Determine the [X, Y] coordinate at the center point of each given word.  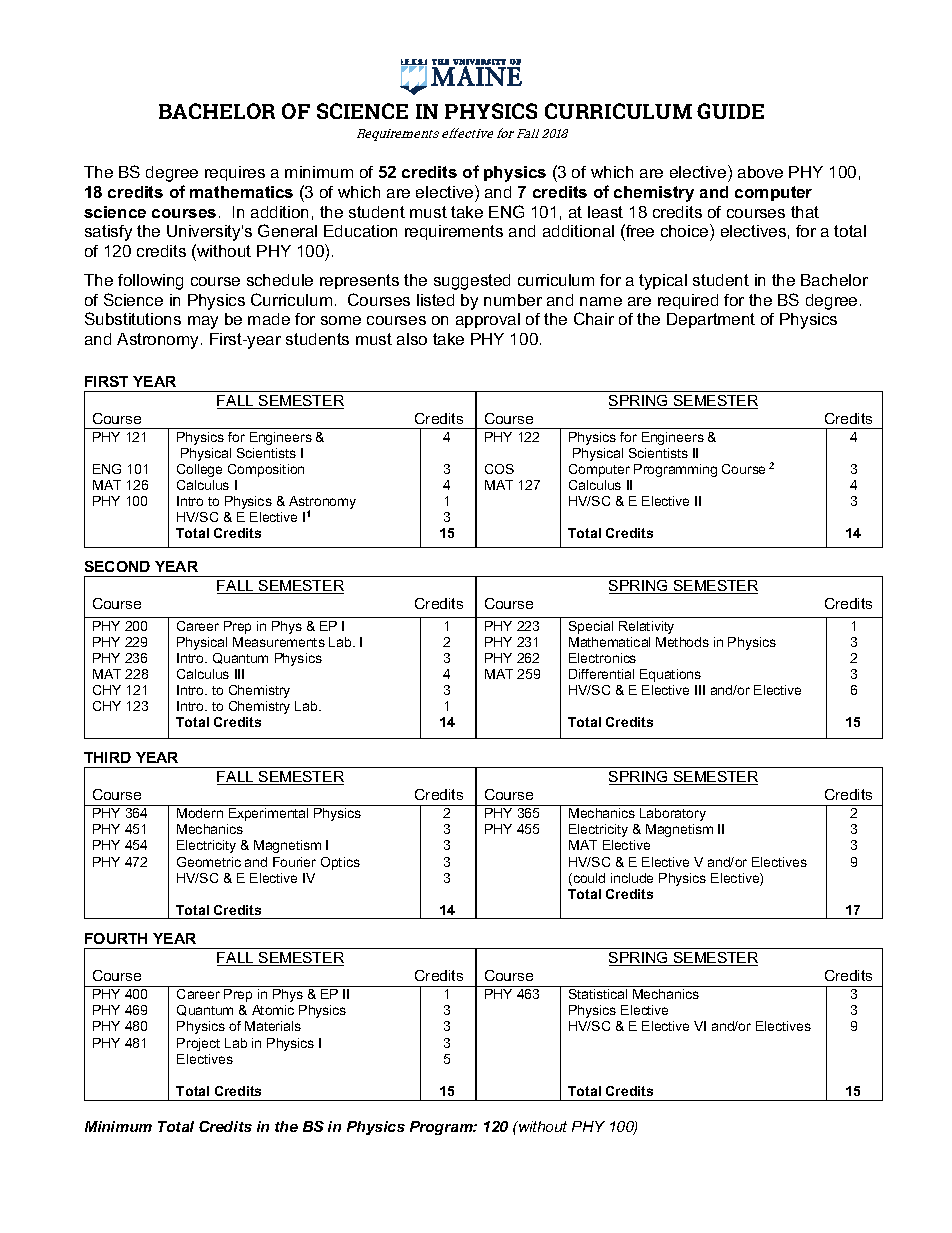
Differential [601, 674]
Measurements [279, 642]
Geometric [209, 862]
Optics [340, 863]
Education [360, 231]
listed [435, 300]
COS [499, 469]
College [199, 470]
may [203, 322]
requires [235, 173]
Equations [670, 675]
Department [711, 320]
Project [198, 1044]
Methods [682, 642]
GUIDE [730, 111]
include [632, 878]
